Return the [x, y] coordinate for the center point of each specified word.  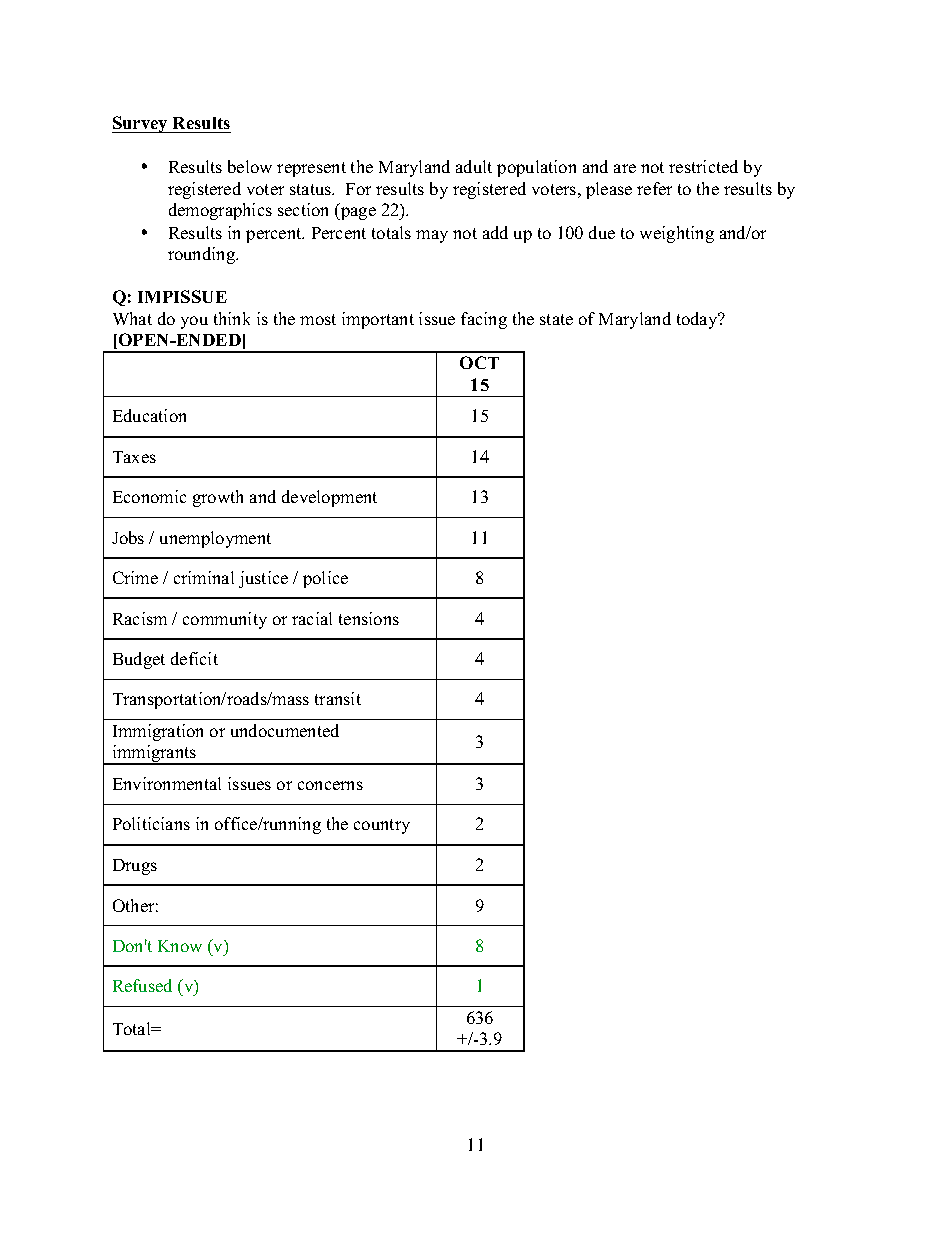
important [378, 320]
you [194, 322]
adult [474, 166]
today [698, 320]
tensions [369, 618]
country [382, 826]
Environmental [167, 783]
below [250, 166]
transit [338, 698]
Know [180, 946]
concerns [330, 785]
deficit [194, 658]
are [625, 168]
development [329, 498]
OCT [479, 362]
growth [218, 498]
